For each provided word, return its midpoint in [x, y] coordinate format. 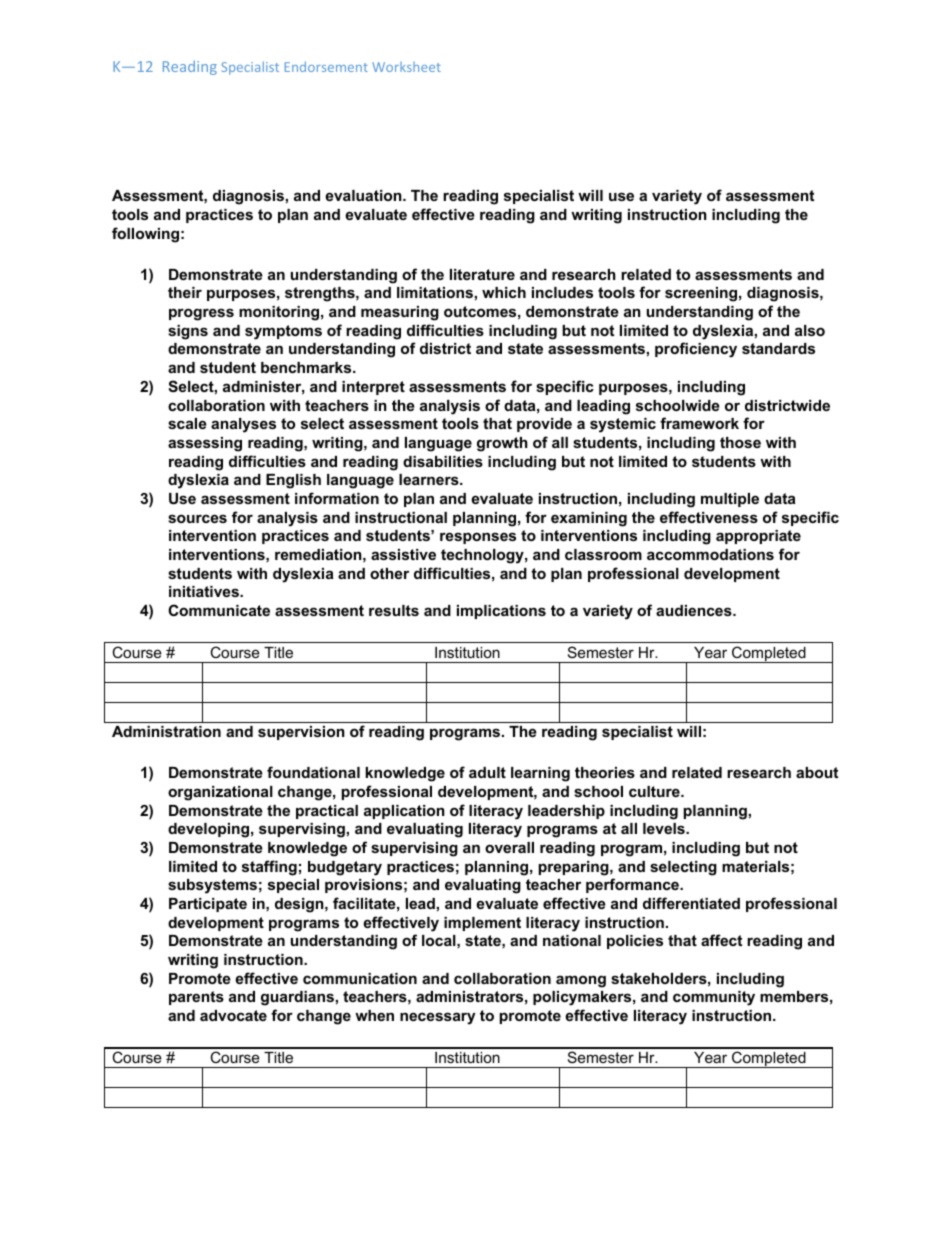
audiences [695, 610]
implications [501, 612]
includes [562, 292]
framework [699, 423]
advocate [233, 1015]
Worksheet [406, 67]
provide [544, 425]
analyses [243, 425]
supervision [301, 733]
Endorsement [326, 66]
